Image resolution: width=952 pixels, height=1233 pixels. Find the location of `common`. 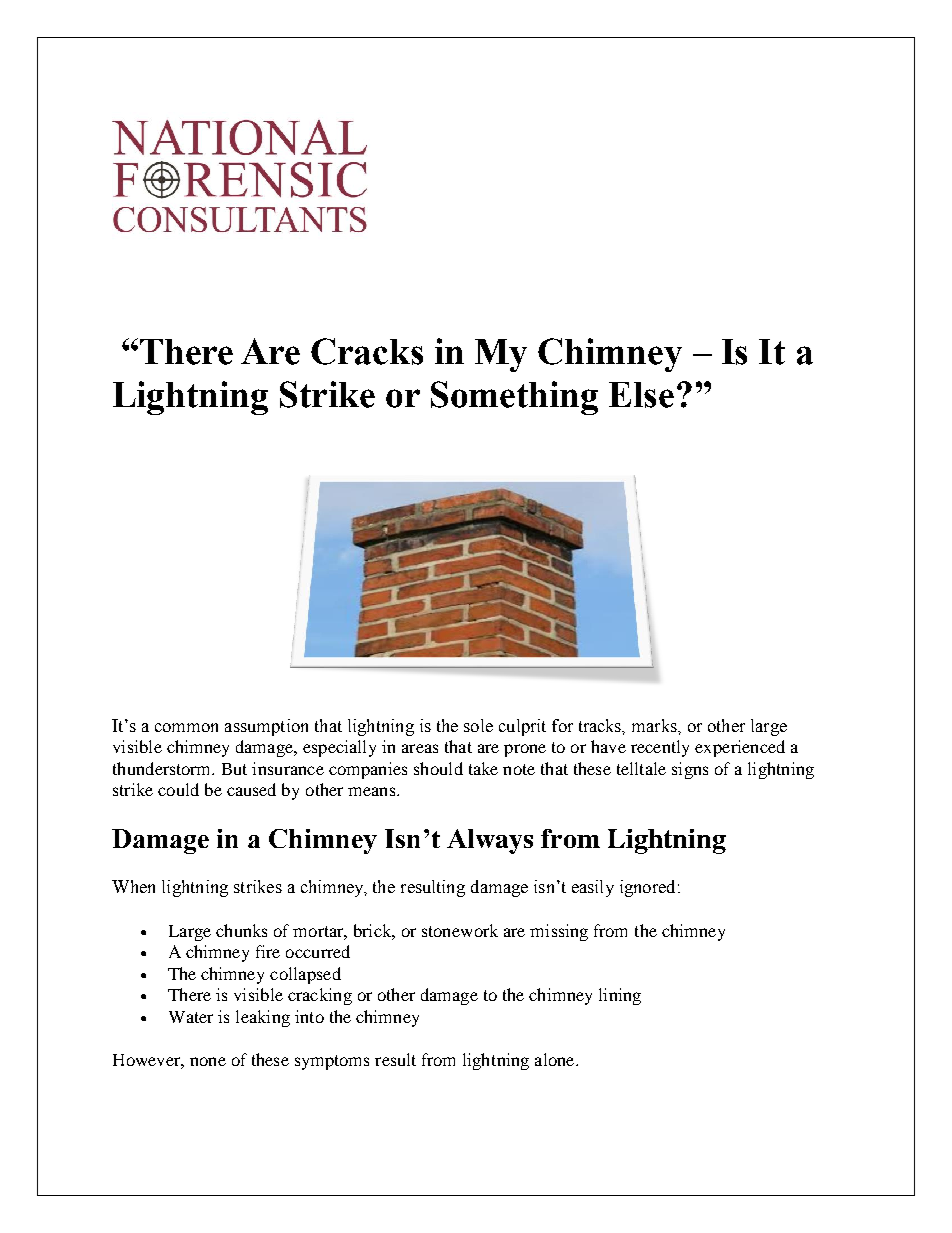

common is located at coordinates (186, 727).
